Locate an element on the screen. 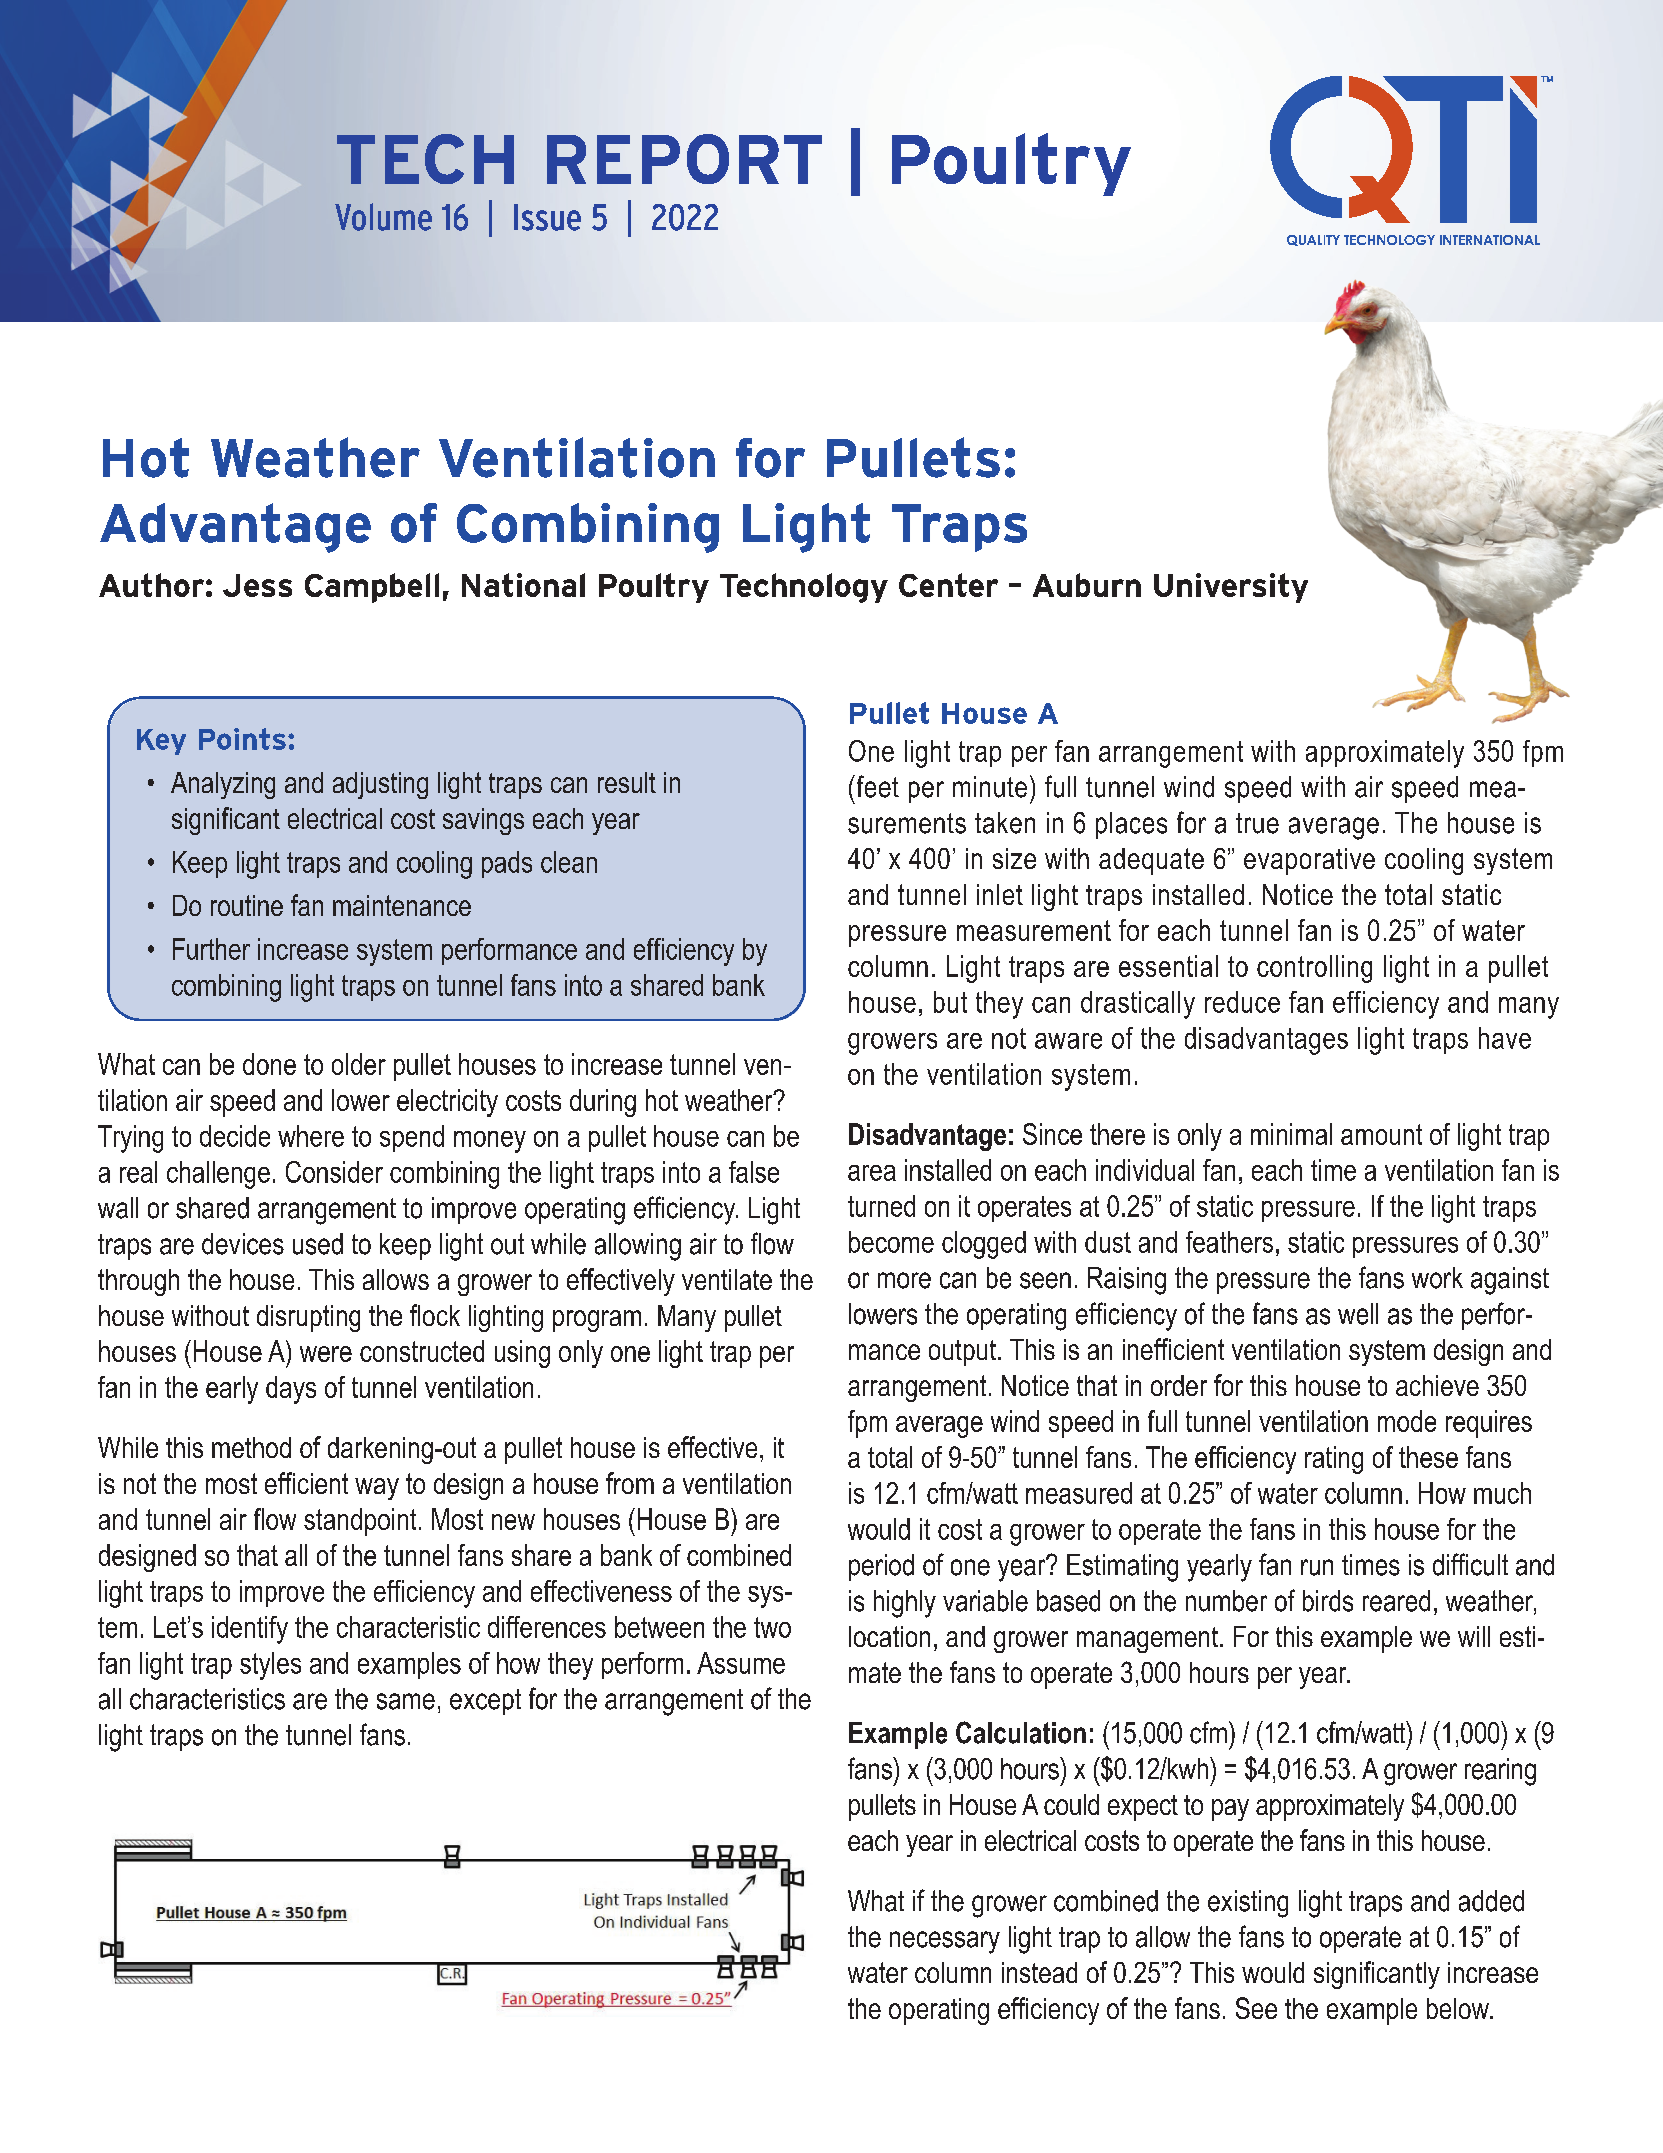 The image size is (1663, 2153). Volume is located at coordinates (383, 217).
